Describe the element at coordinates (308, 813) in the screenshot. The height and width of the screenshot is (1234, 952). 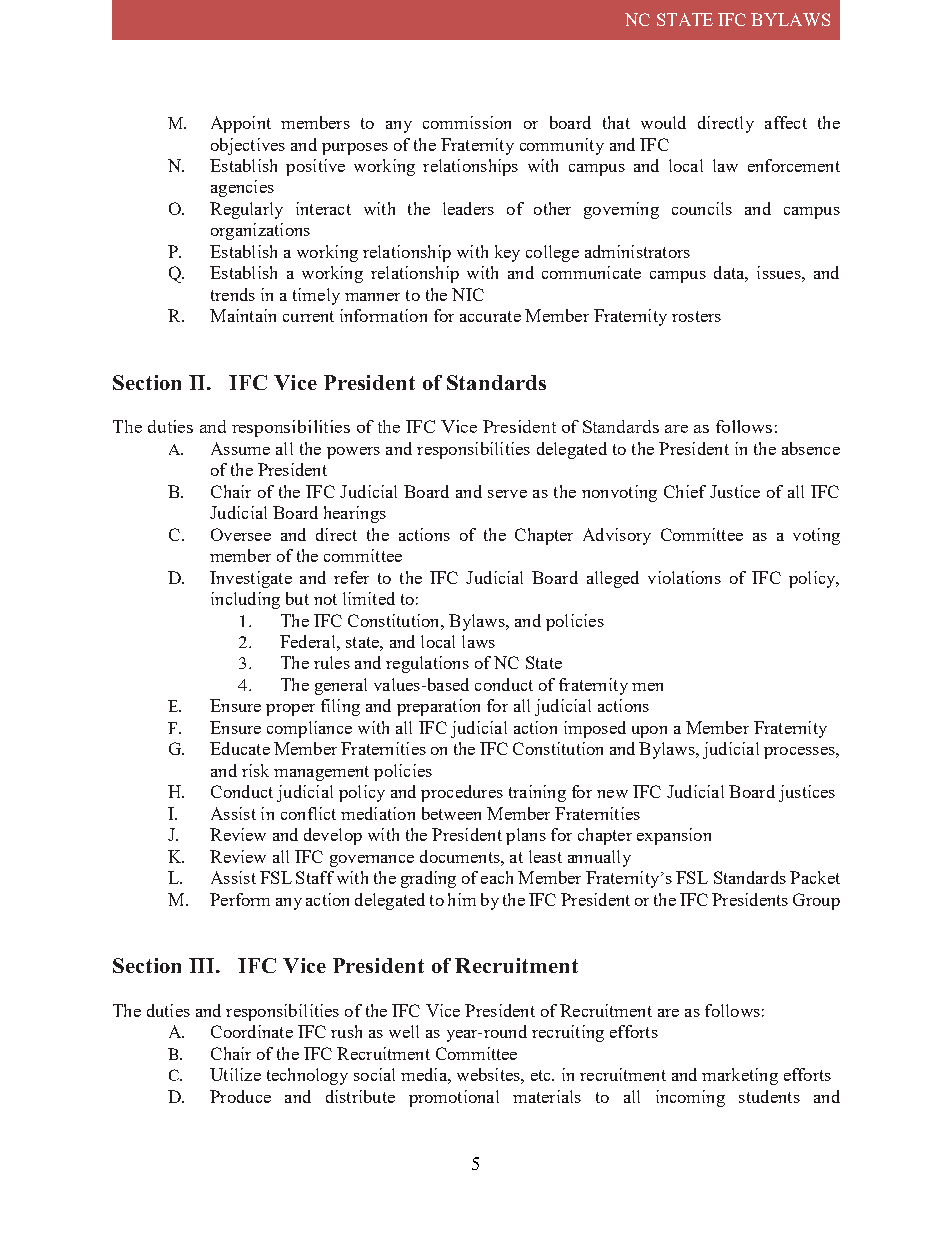
I see `conflict` at that location.
